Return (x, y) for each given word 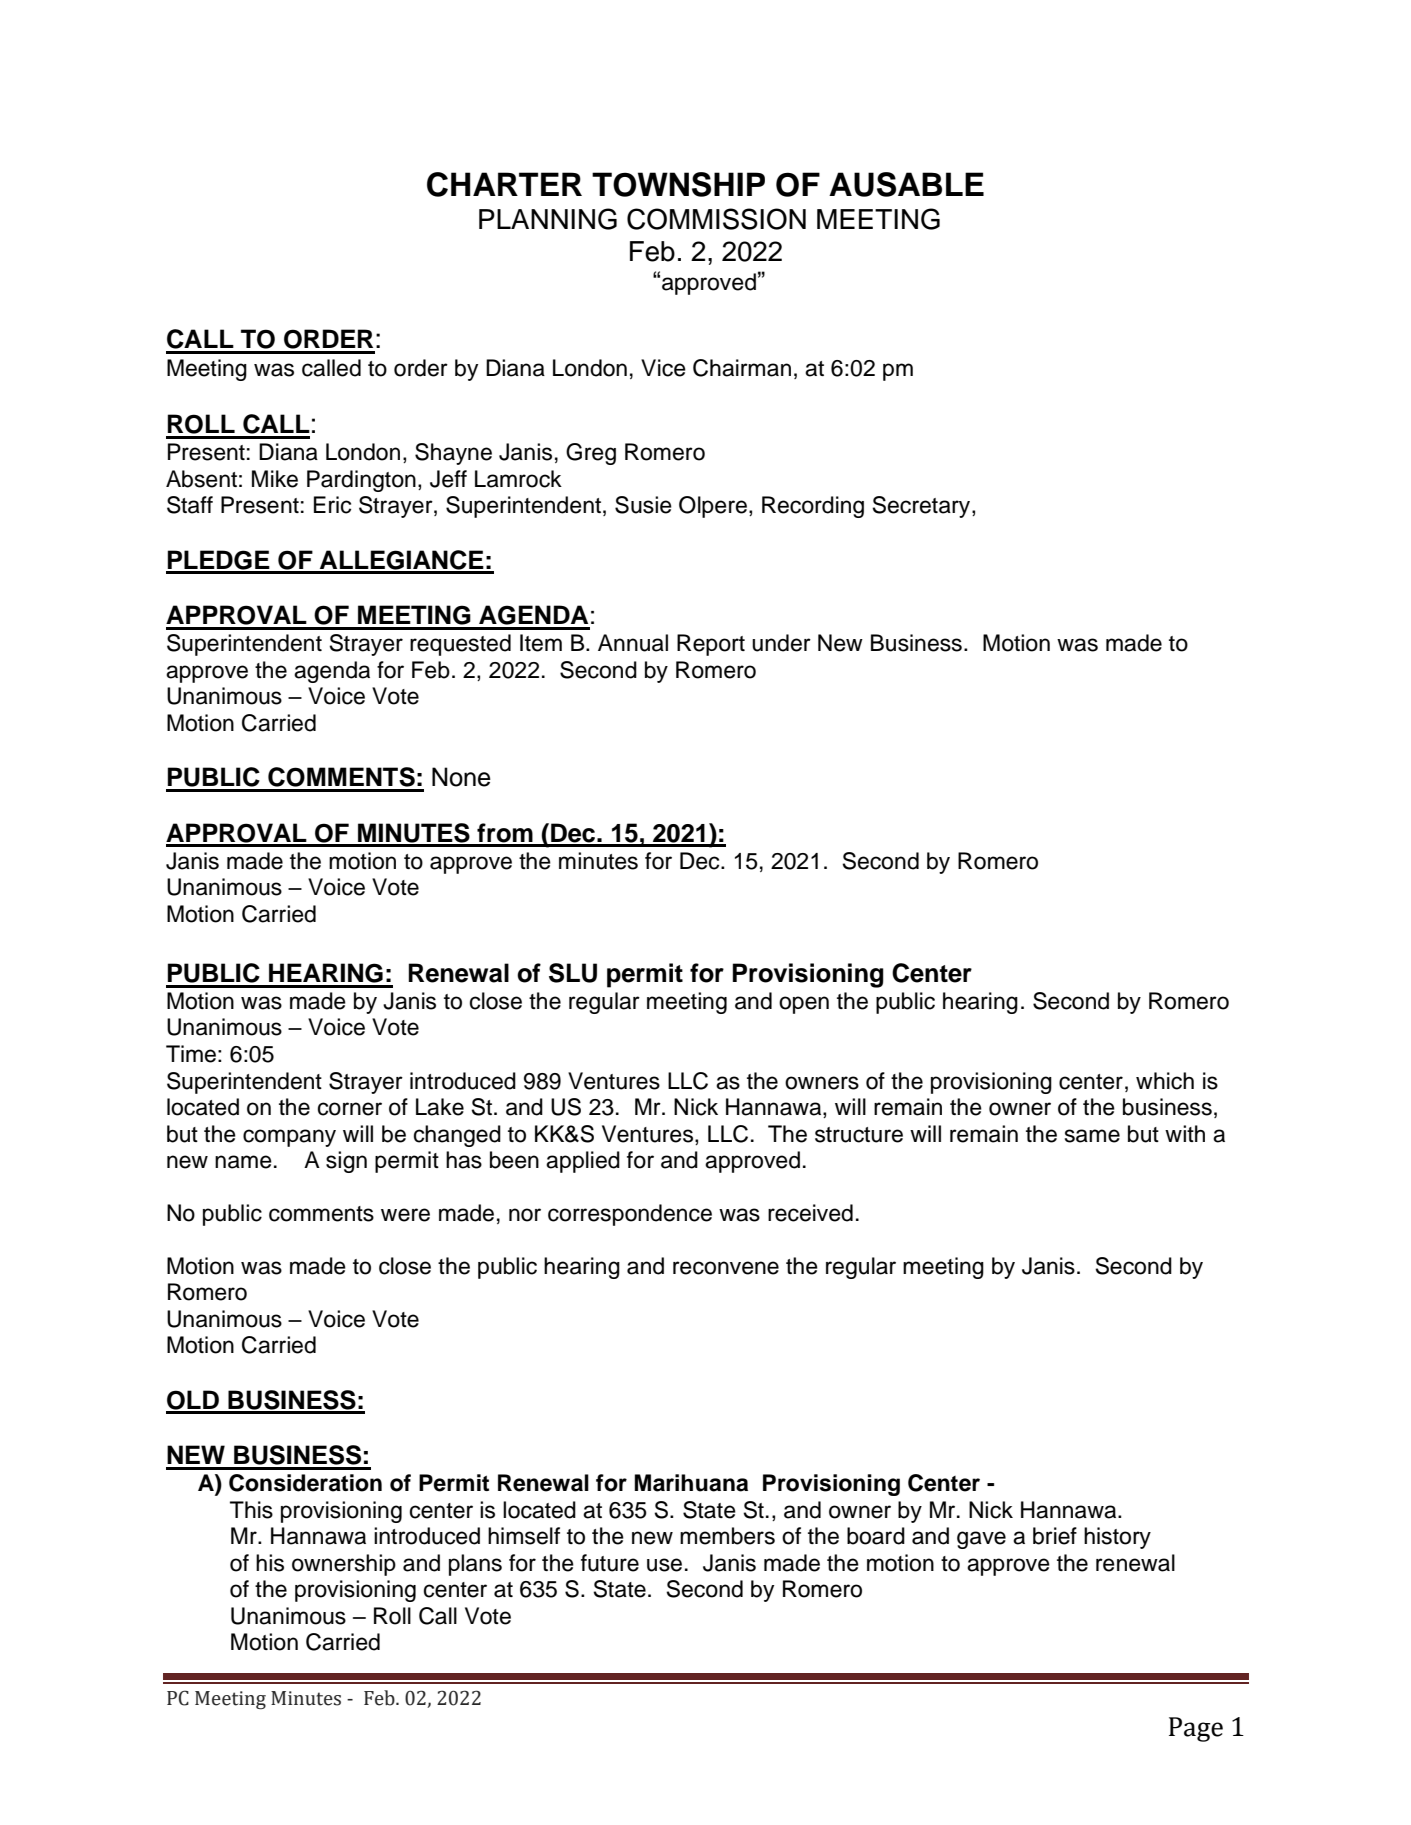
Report (711, 645)
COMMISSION (716, 219)
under (781, 643)
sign (346, 1162)
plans (475, 1565)
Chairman (742, 368)
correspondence (630, 1215)
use (664, 1565)
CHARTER (504, 184)
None (461, 777)
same (1092, 1136)
